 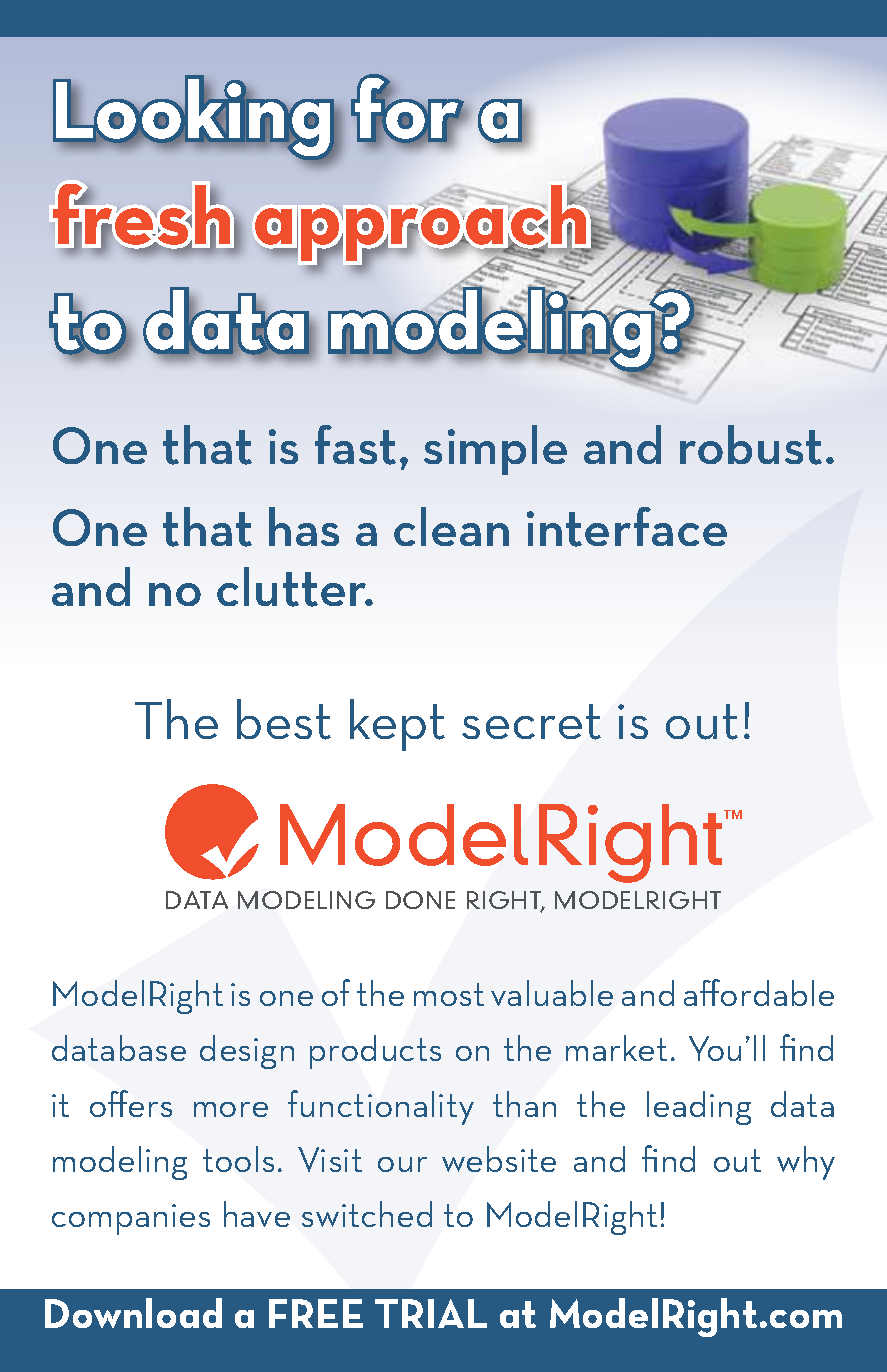 I want to click on DONE, so click(x=420, y=900).
